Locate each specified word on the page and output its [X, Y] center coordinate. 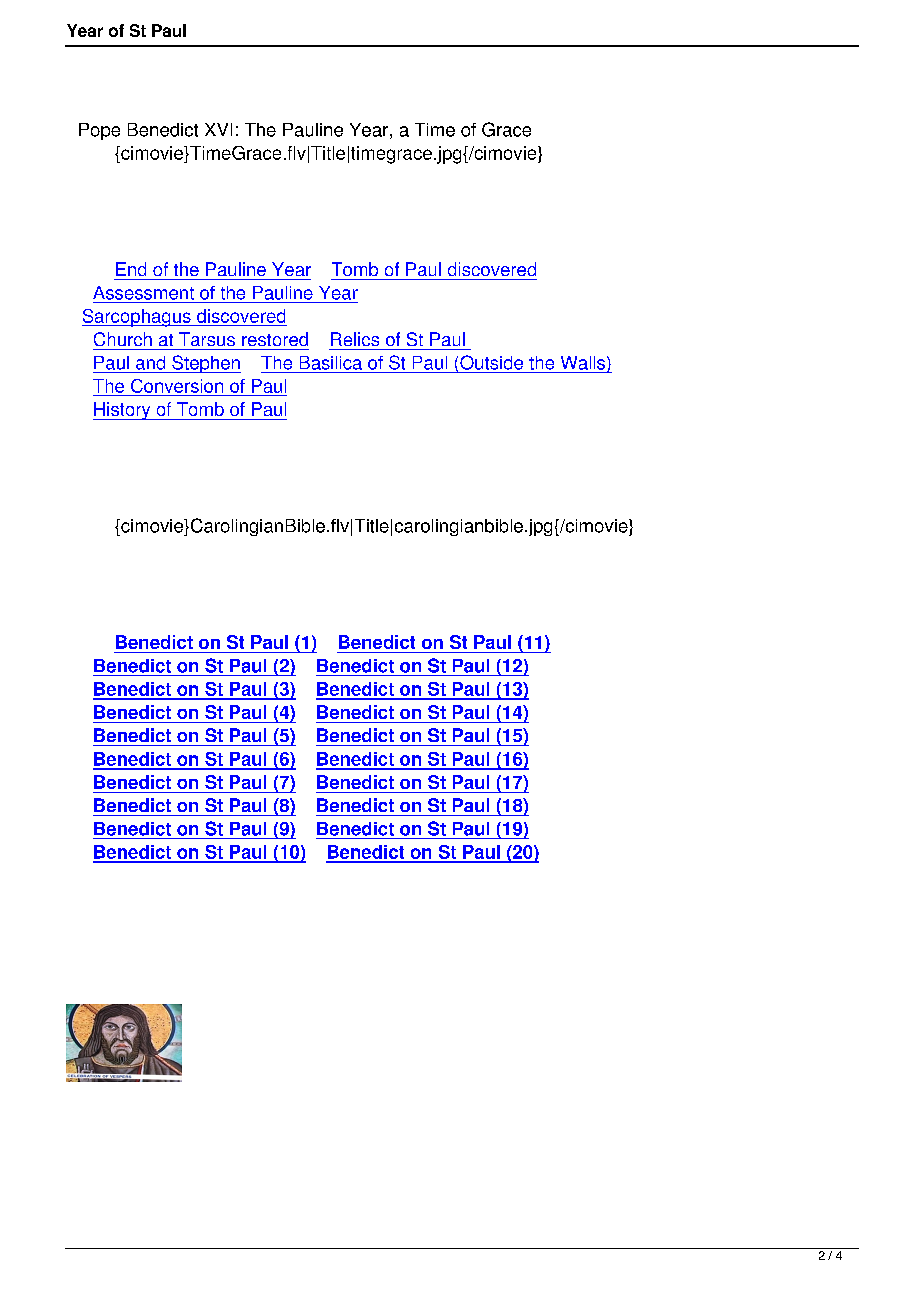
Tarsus [207, 339]
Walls [583, 363]
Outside [491, 362]
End [131, 269]
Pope [99, 131]
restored [275, 339]
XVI [218, 129]
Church [123, 339]
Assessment [143, 293]
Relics [355, 339]
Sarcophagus [137, 318]
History [123, 411]
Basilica [331, 363]
